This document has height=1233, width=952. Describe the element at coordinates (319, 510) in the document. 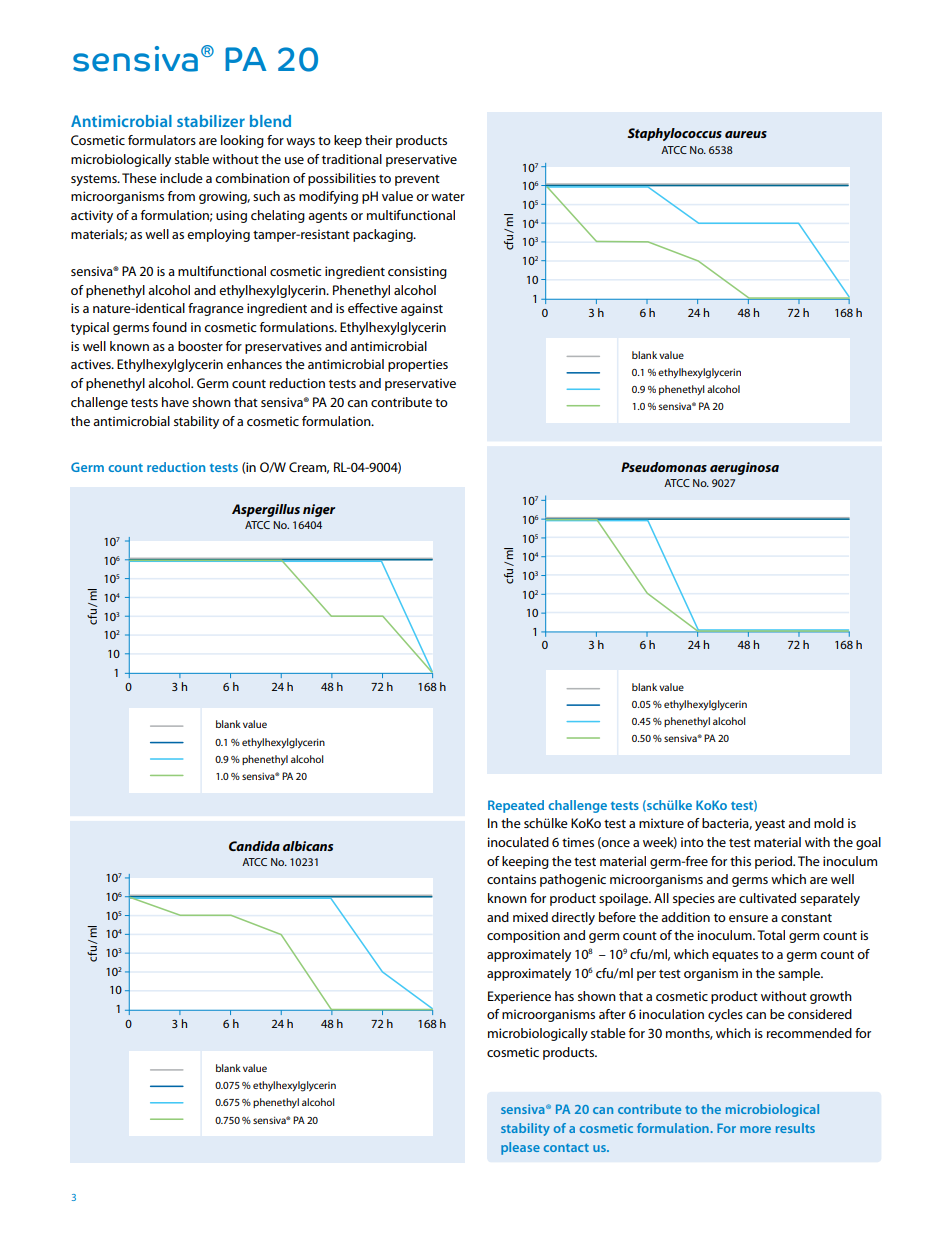

I see `niger` at that location.
